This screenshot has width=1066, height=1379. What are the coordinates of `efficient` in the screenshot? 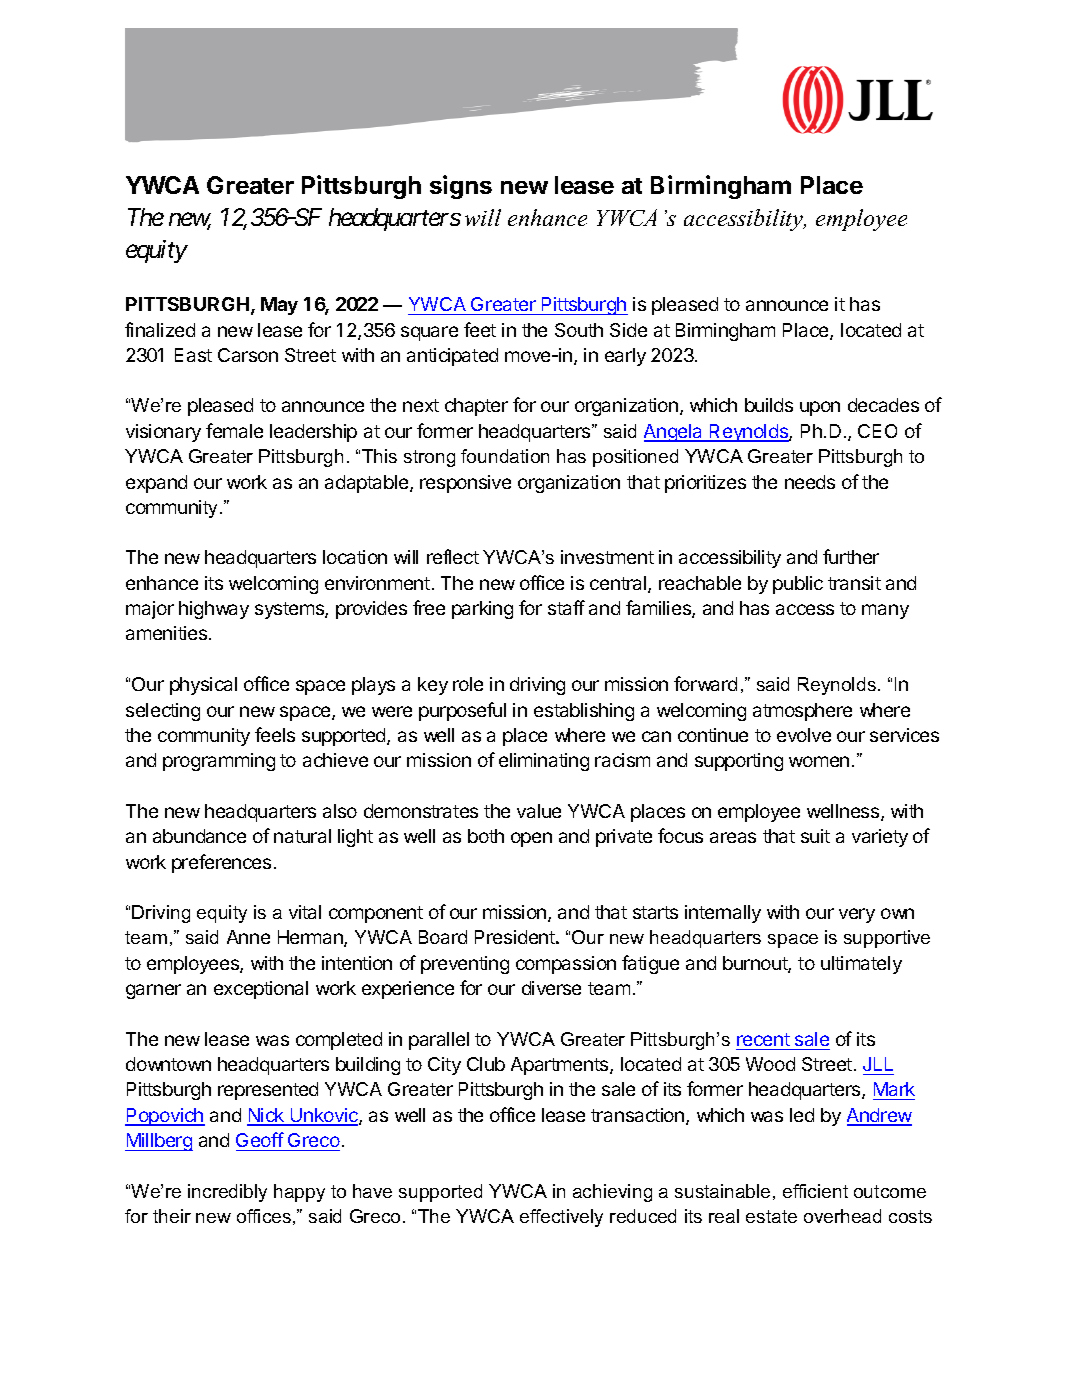 It's located at (815, 1191).
